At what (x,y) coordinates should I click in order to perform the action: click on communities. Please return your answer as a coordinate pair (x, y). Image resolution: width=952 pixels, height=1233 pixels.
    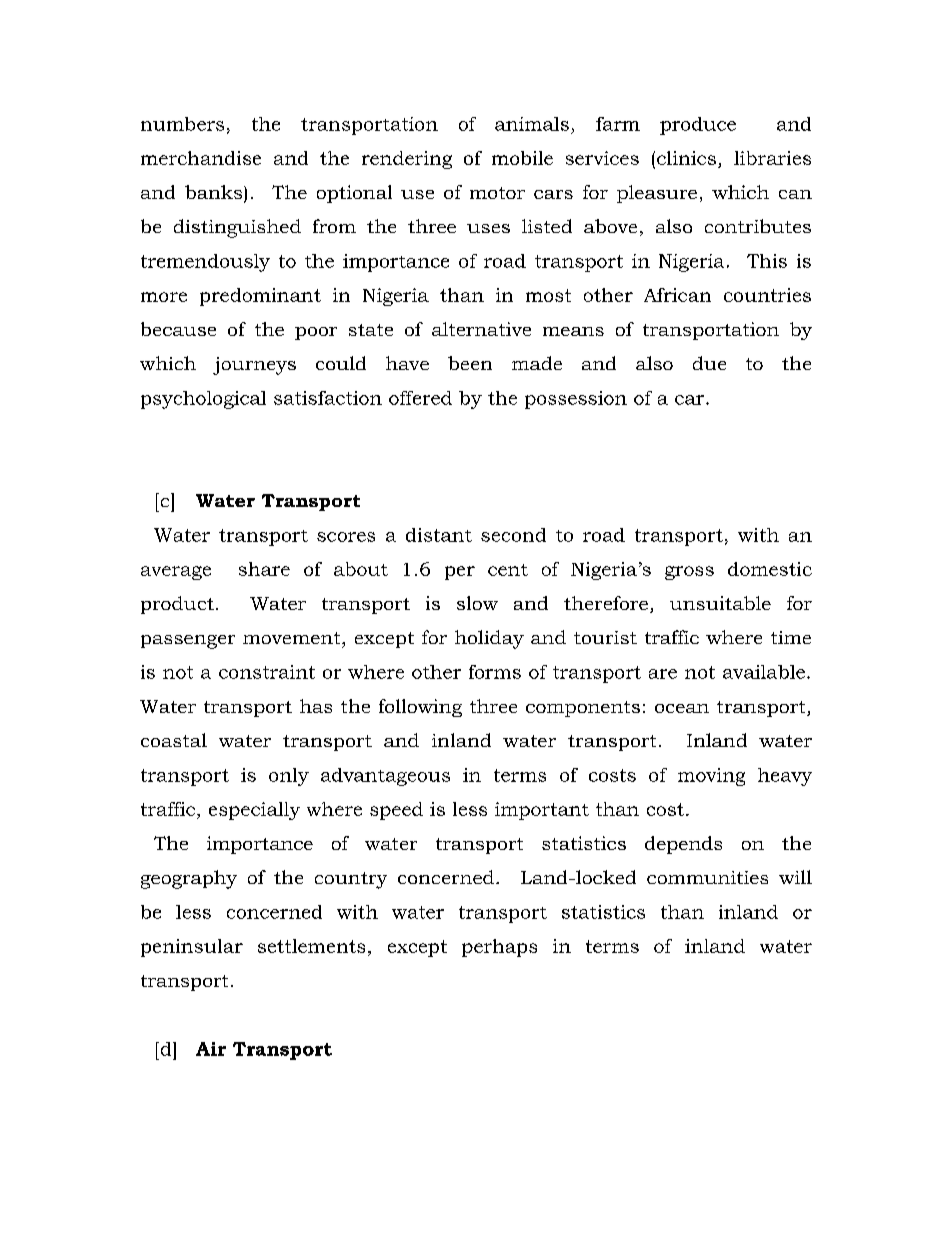
    Looking at the image, I should click on (707, 877).
